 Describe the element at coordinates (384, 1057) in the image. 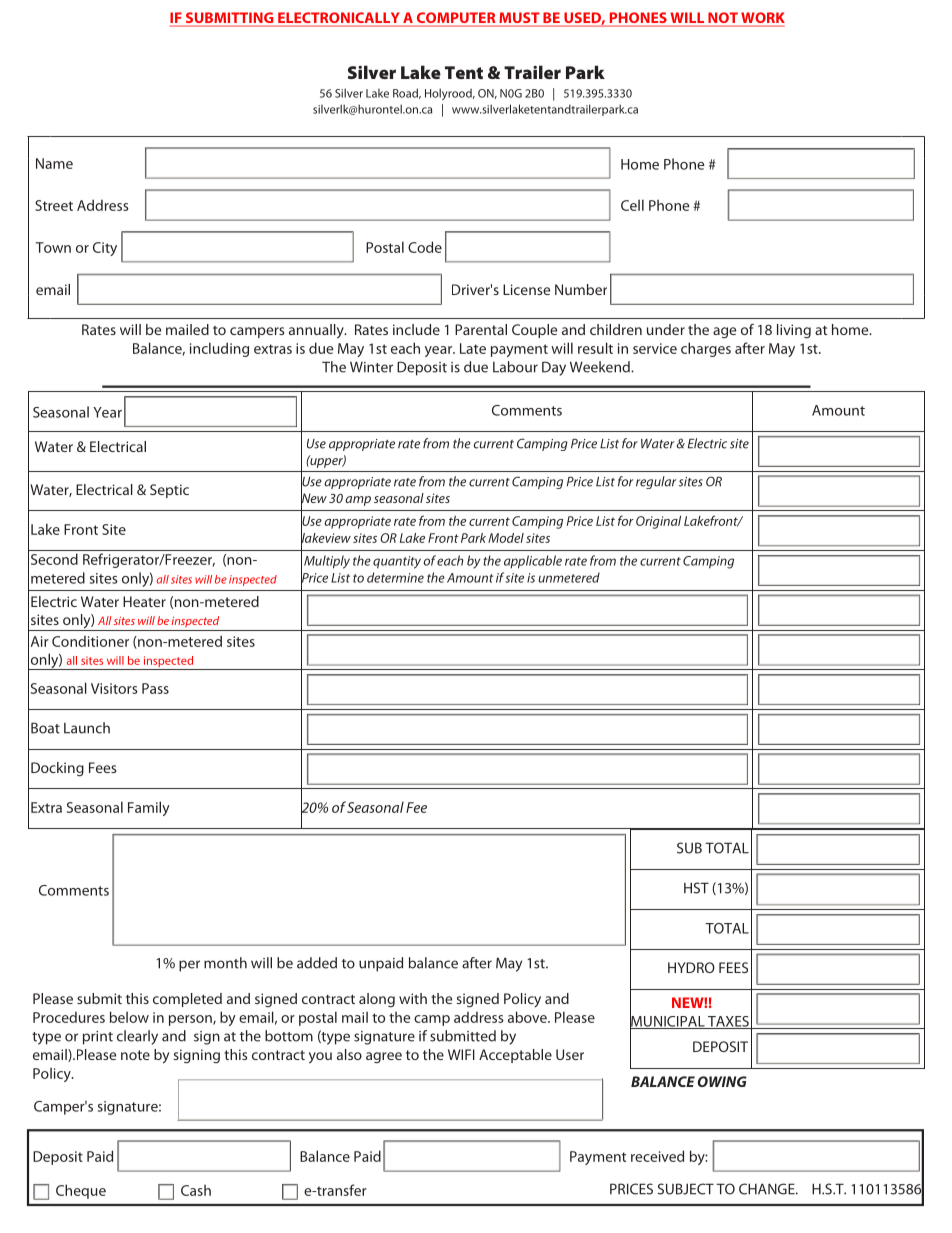

I see `agree` at that location.
